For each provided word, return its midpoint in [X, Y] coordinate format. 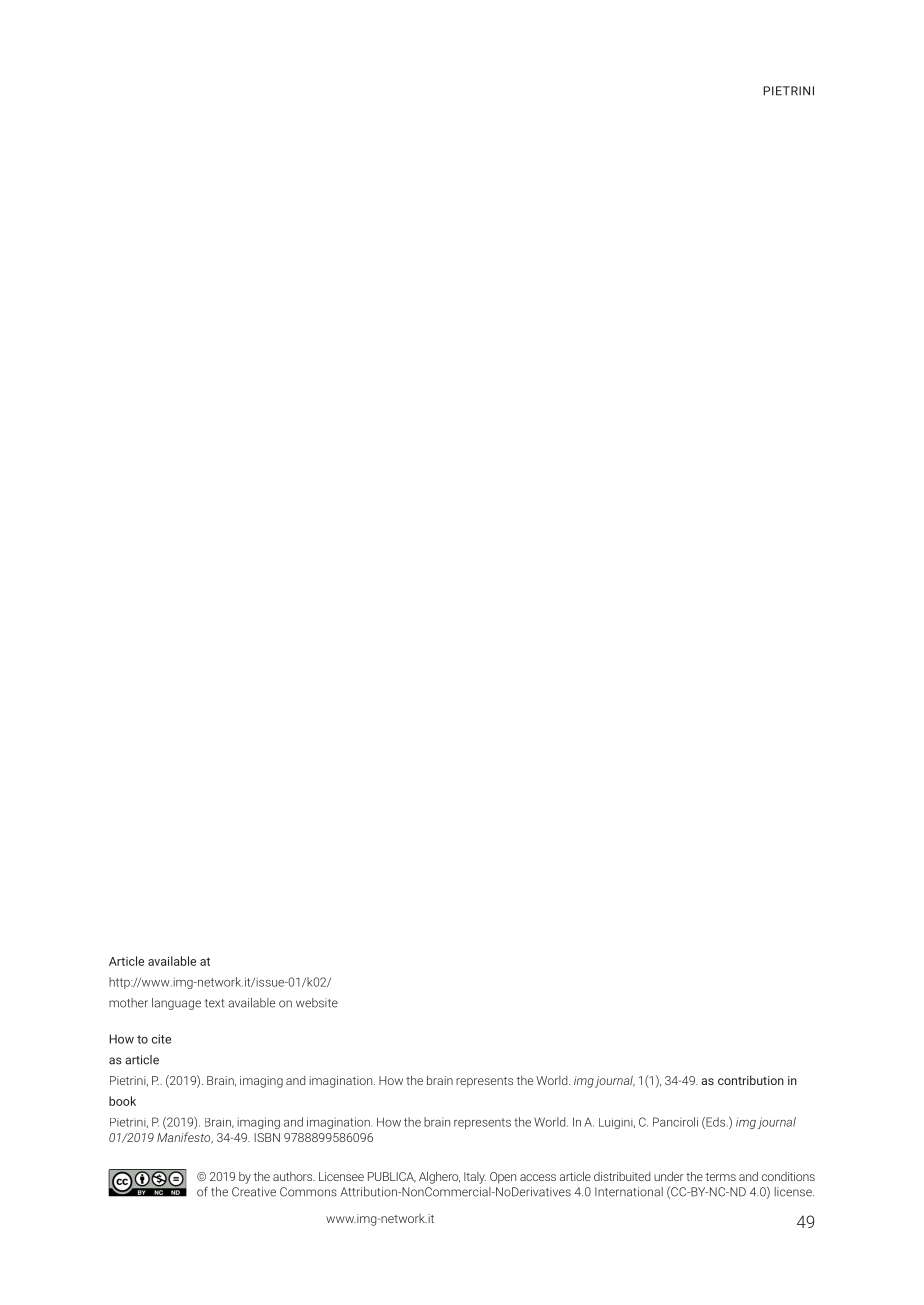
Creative [254, 1192]
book [122, 1101]
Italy [475, 1178]
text [214, 1003]
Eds [716, 1123]
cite [161, 1039]
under [669, 1176]
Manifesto [185, 1138]
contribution [751, 1080]
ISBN [267, 1137]
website [317, 1003]
